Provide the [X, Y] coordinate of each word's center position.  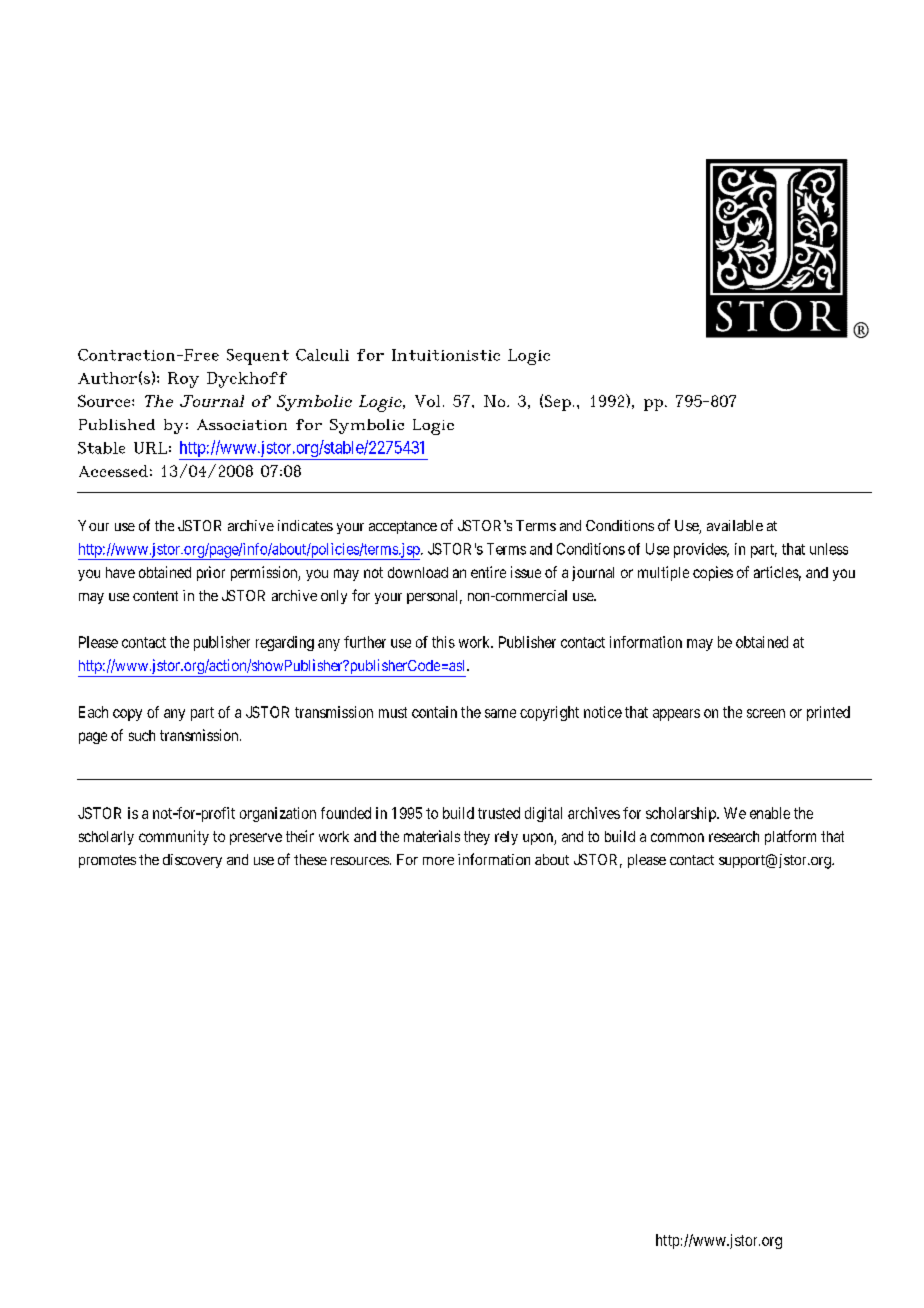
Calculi [322, 355]
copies [713, 573]
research [734, 836]
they [477, 838]
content [155, 596]
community [174, 837]
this [443, 642]
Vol [427, 401]
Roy [183, 380]
